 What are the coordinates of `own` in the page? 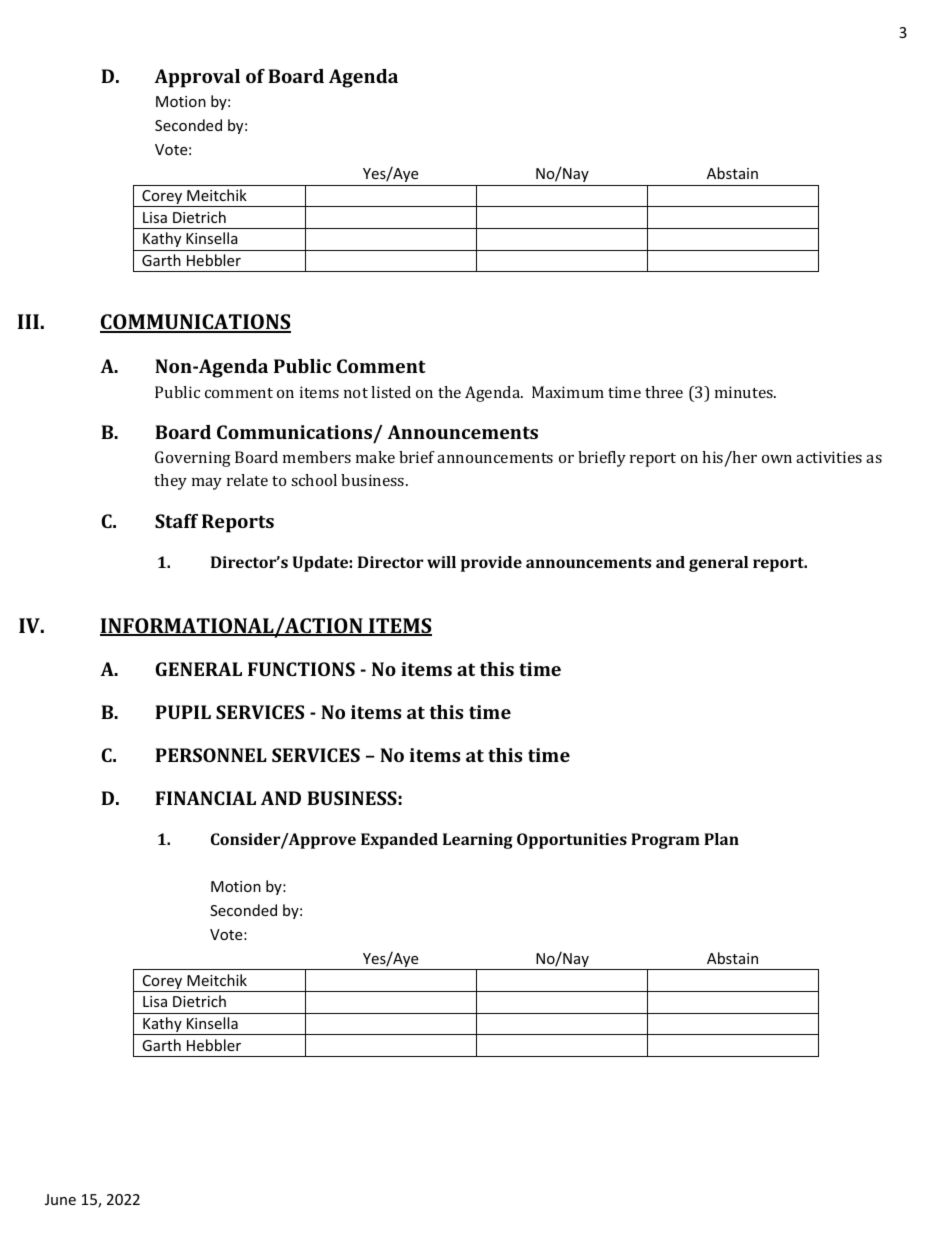 It's located at (777, 459).
